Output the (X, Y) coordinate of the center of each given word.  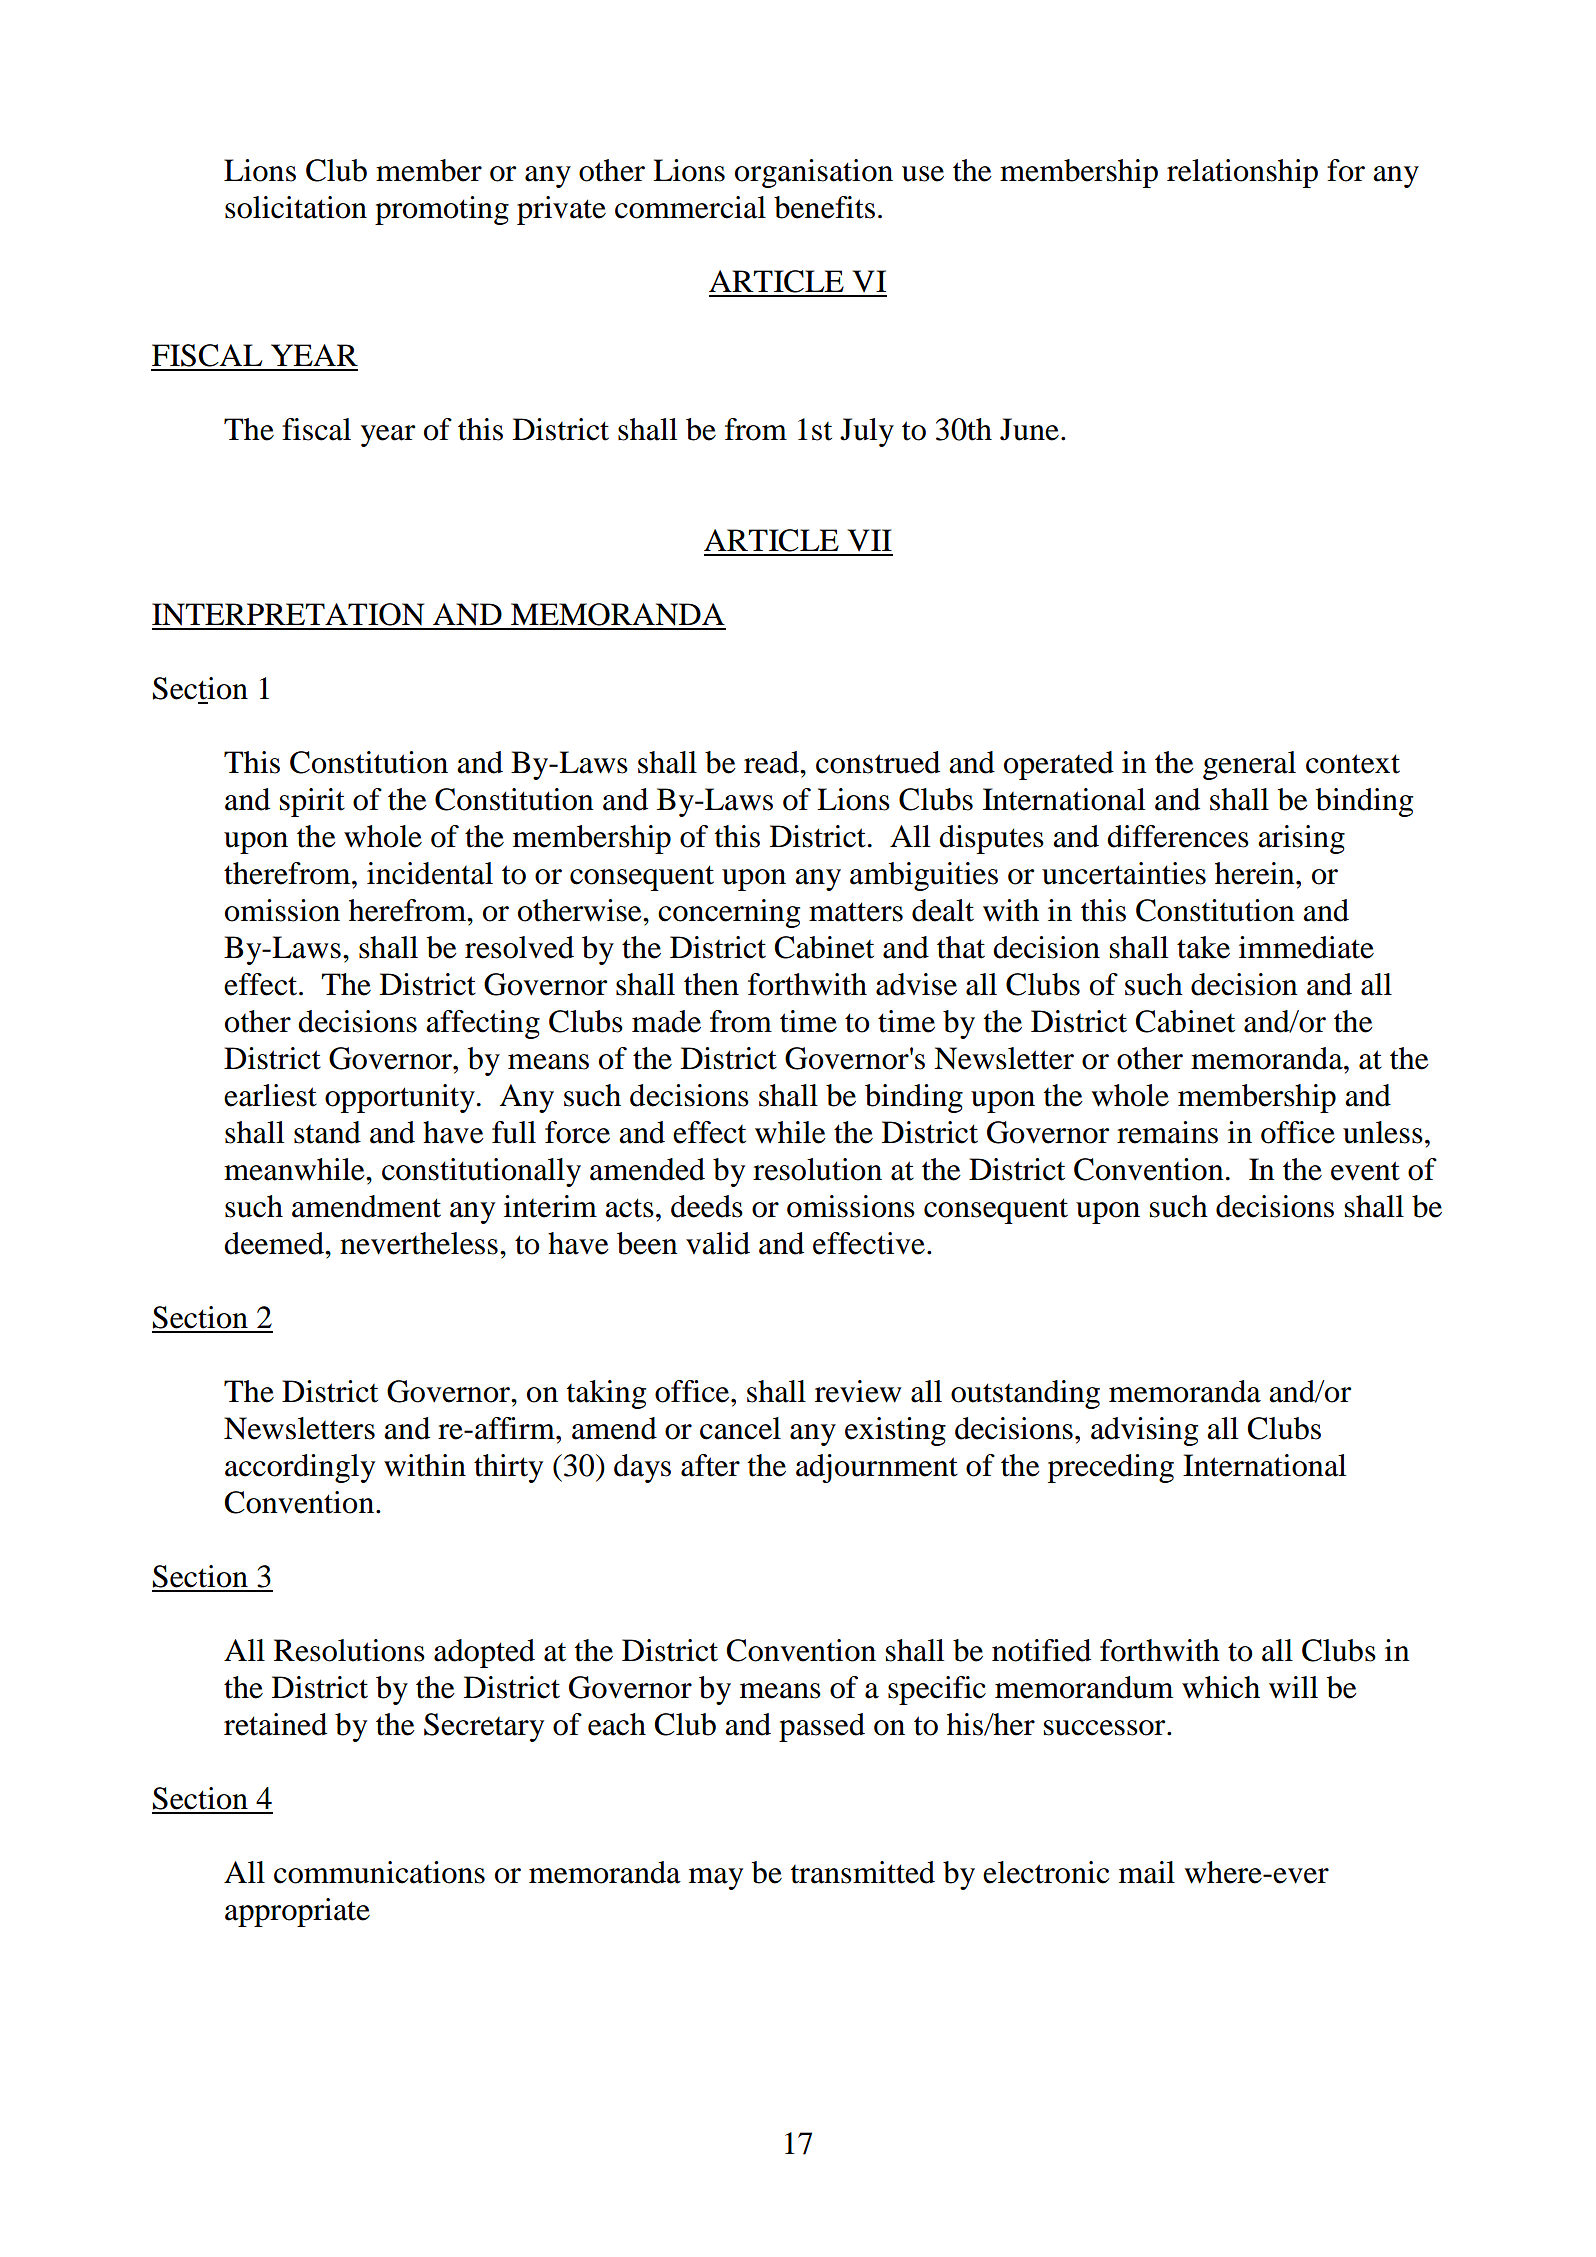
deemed (275, 1243)
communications (379, 1872)
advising (1144, 1431)
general (1249, 765)
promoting (442, 210)
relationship (1242, 173)
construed (878, 762)
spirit (312, 802)
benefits (824, 207)
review (858, 1391)
